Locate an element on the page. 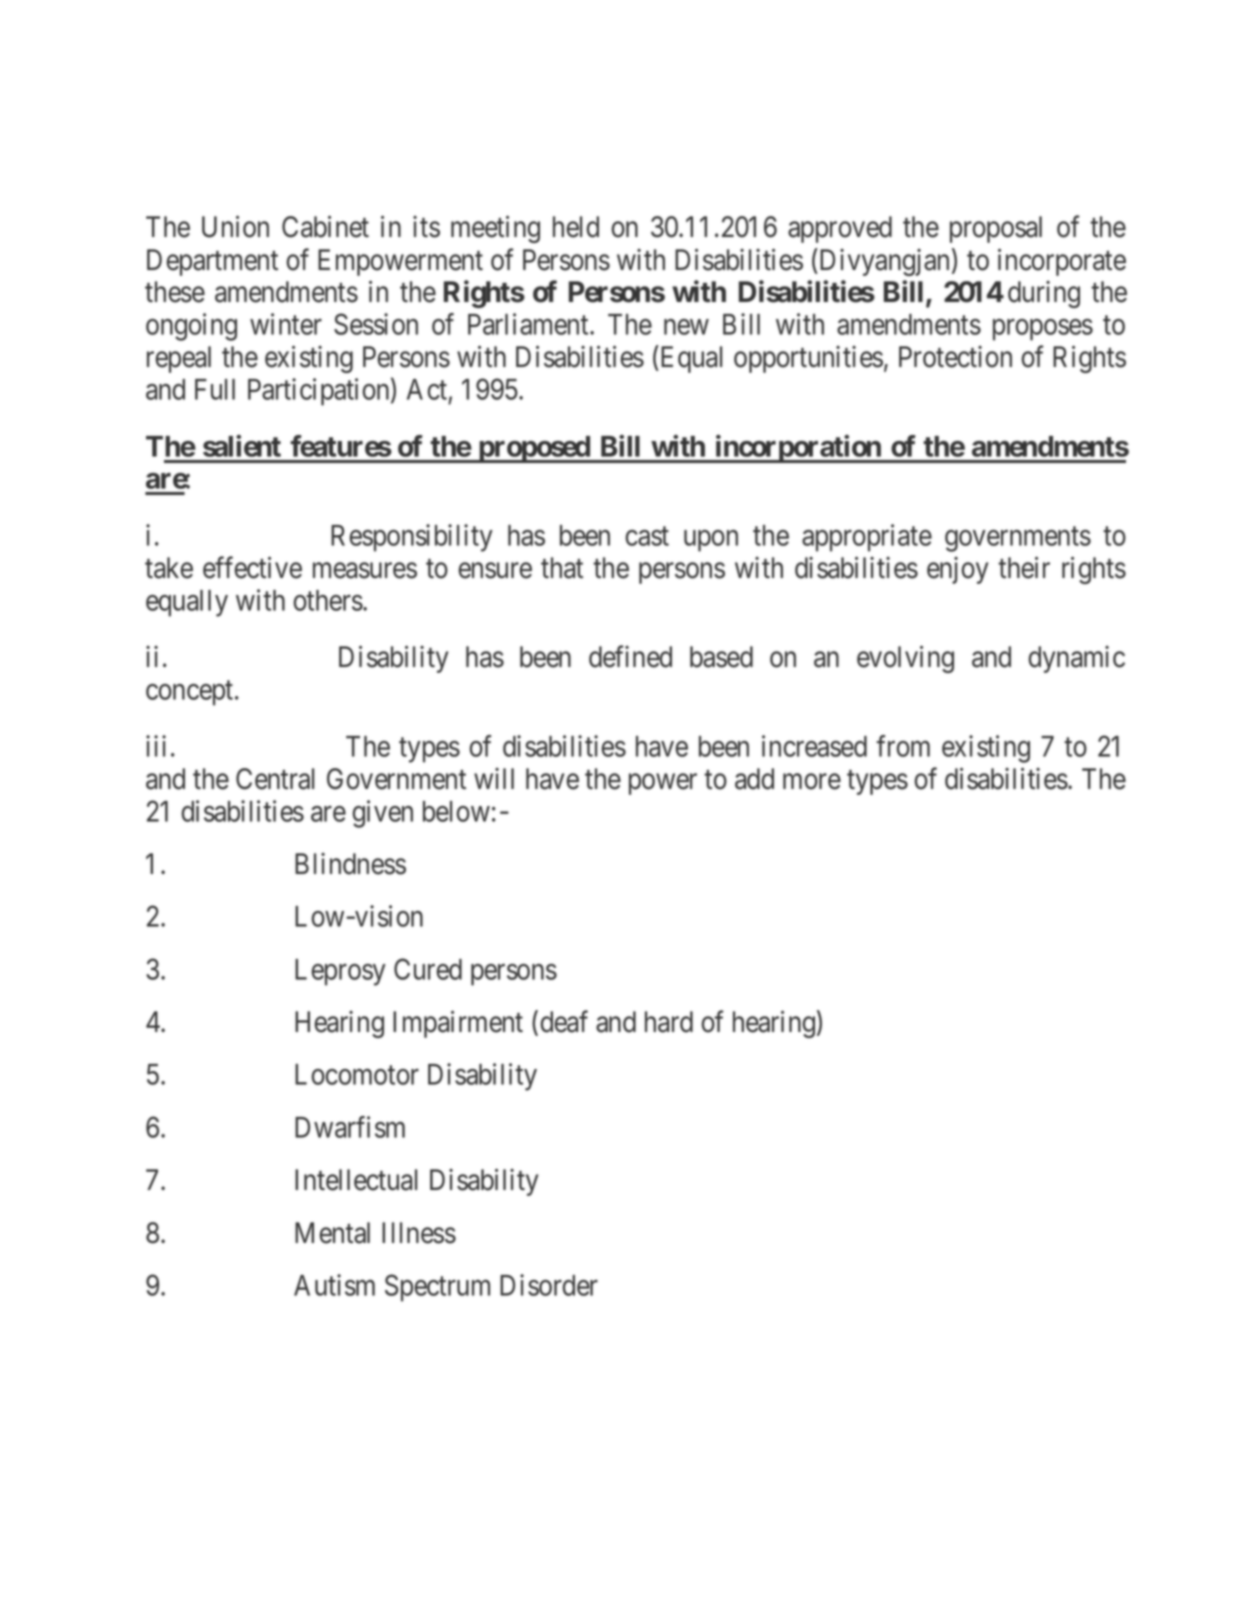 This page has width=1235, height=1598. that is located at coordinates (562, 568).
